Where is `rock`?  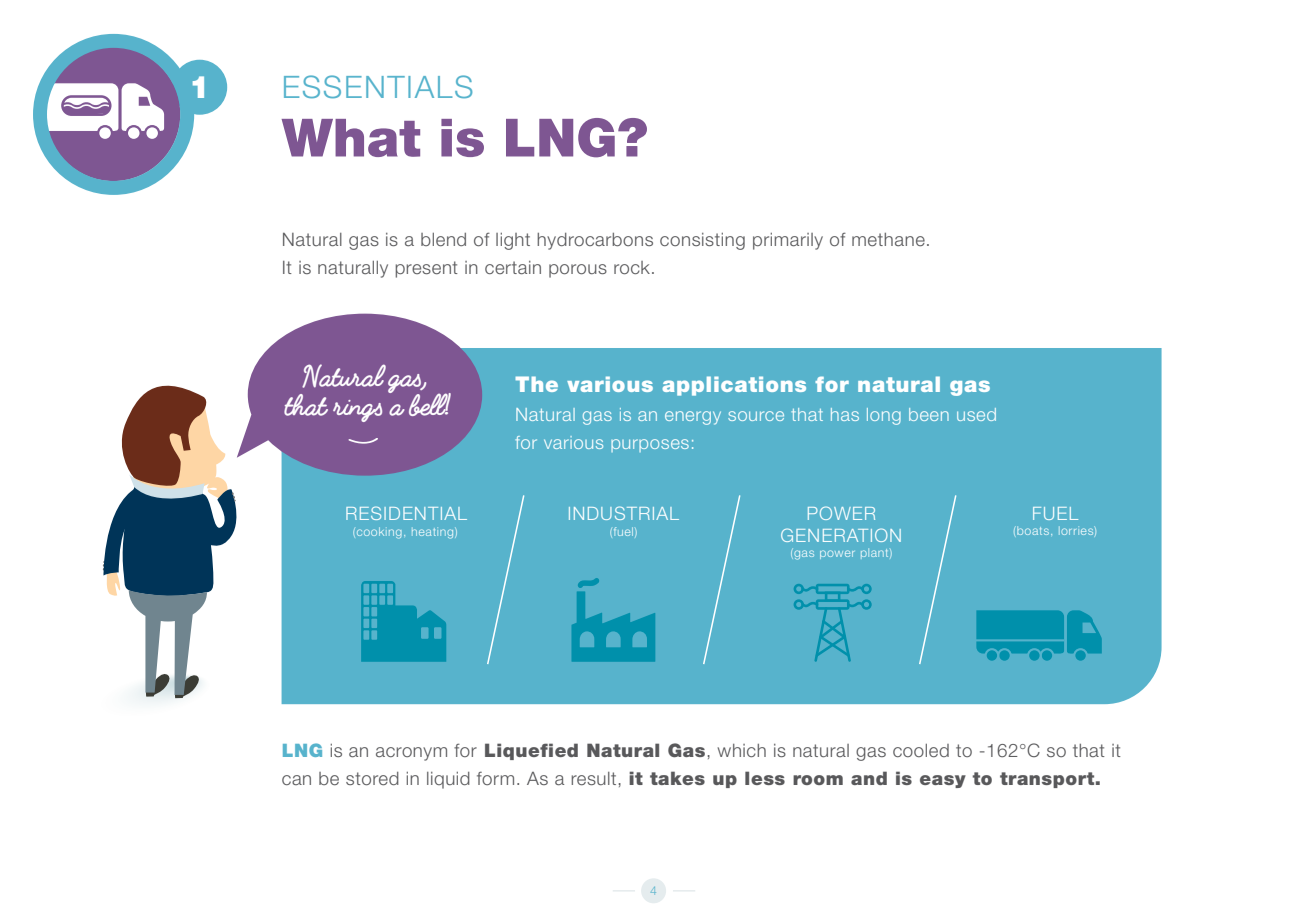
rock is located at coordinates (633, 267).
